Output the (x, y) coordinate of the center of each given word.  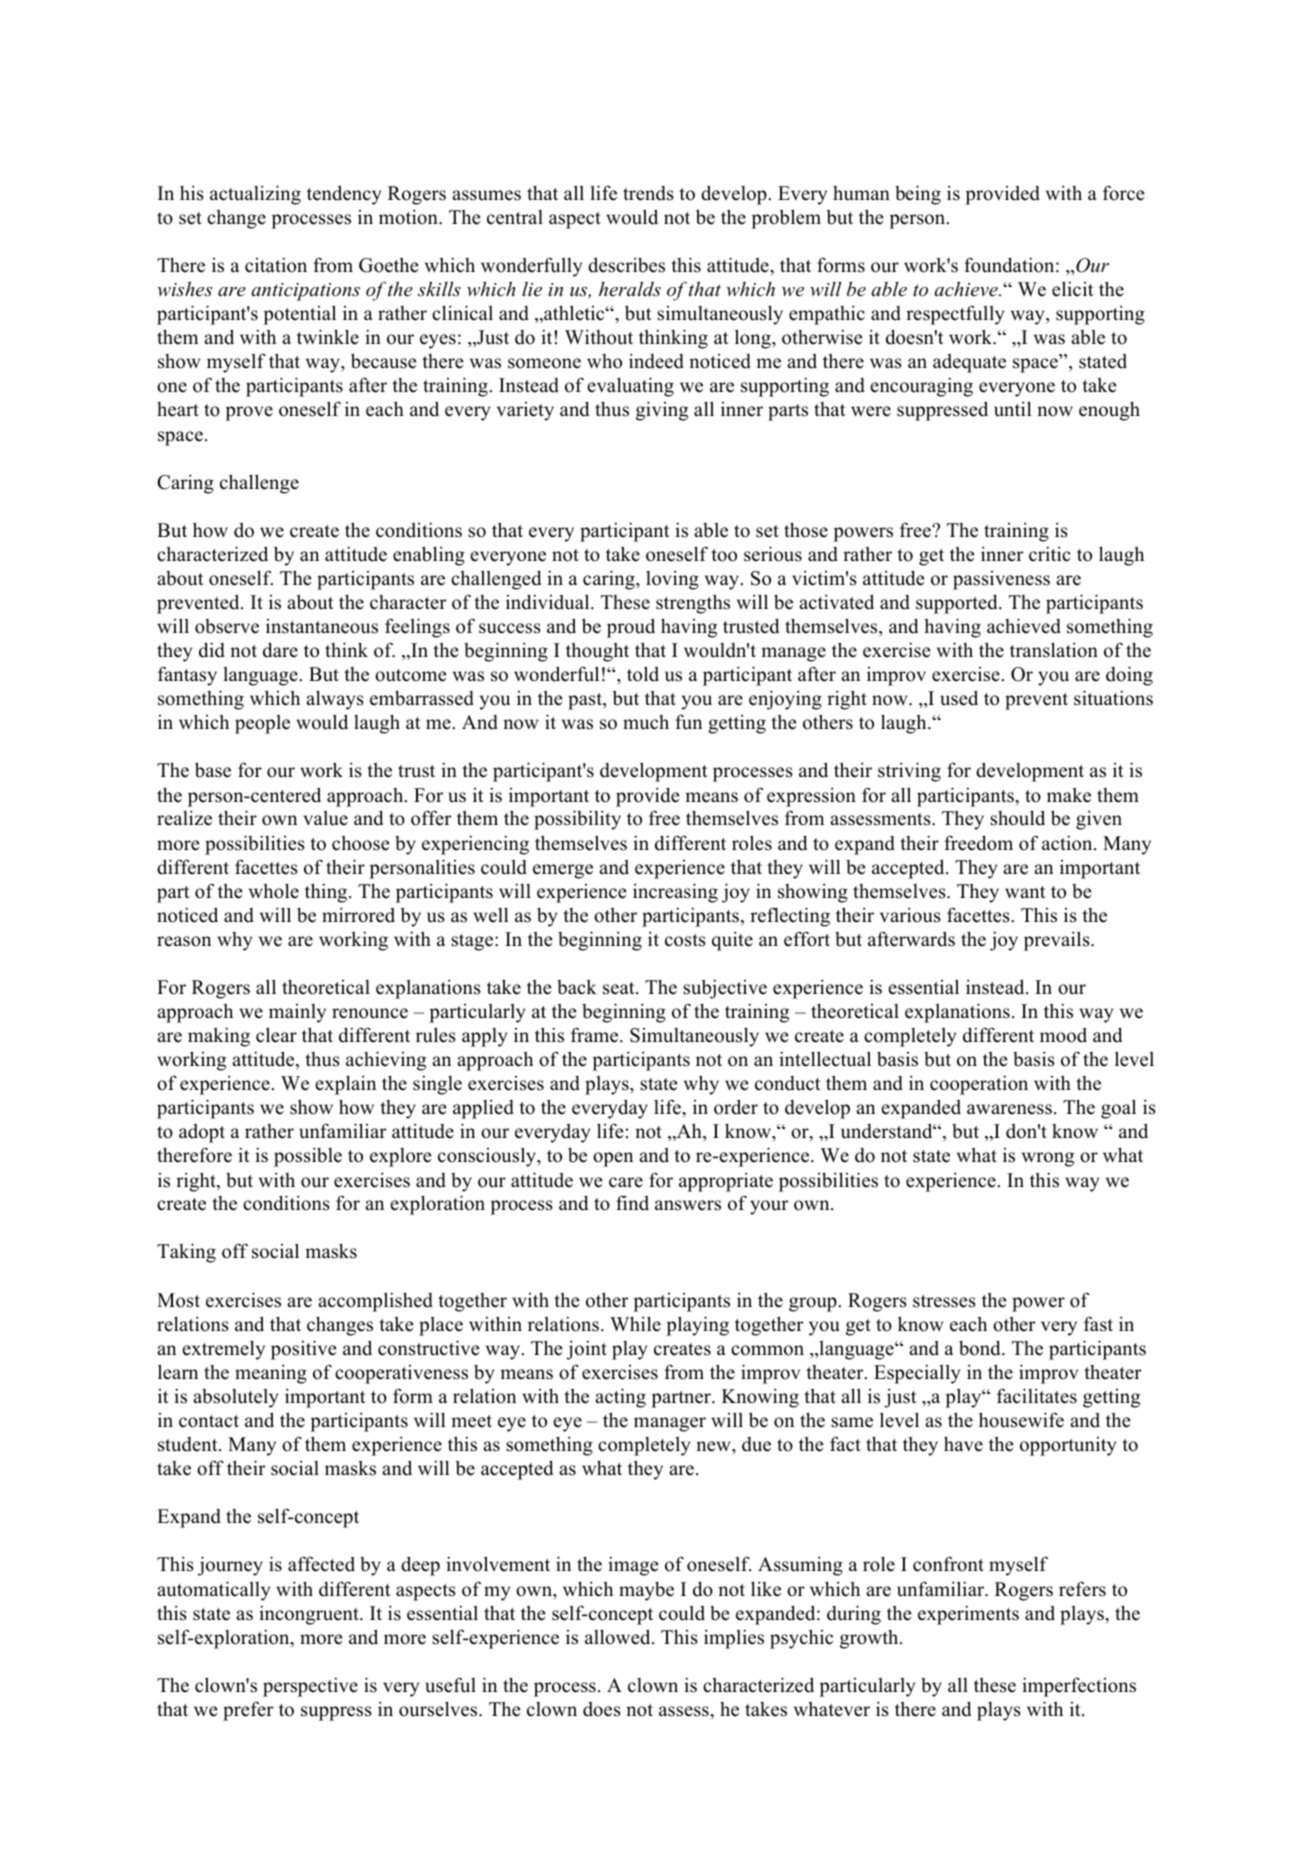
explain (345, 1085)
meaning (271, 1374)
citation (276, 265)
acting (620, 1398)
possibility (577, 820)
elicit (1073, 289)
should (1017, 818)
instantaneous (322, 626)
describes (626, 265)
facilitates (1037, 1396)
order (736, 1107)
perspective (310, 1687)
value (325, 818)
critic (1050, 554)
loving (672, 580)
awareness (1009, 1109)
